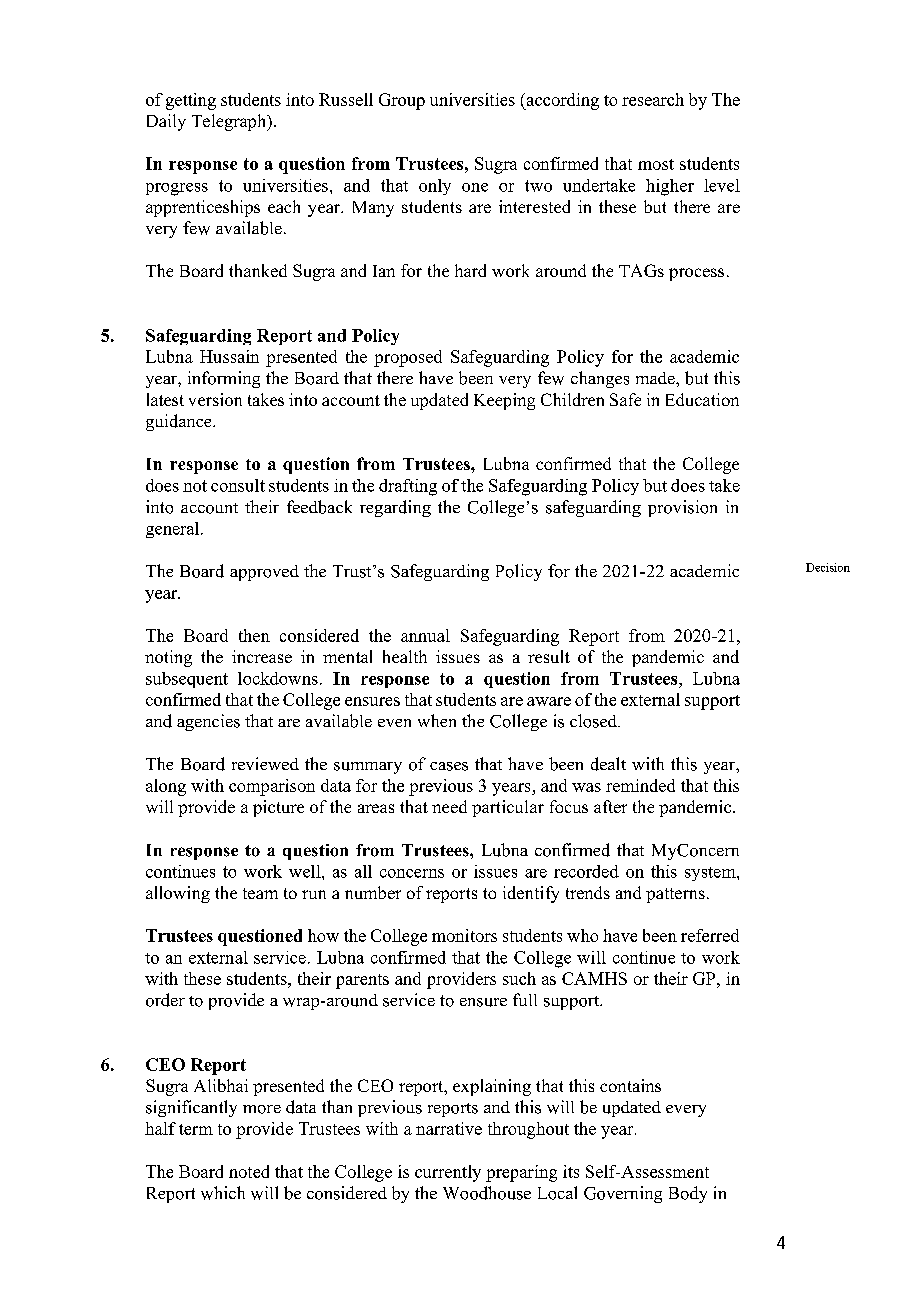  I want to click on Telegraph, so click(230, 122).
